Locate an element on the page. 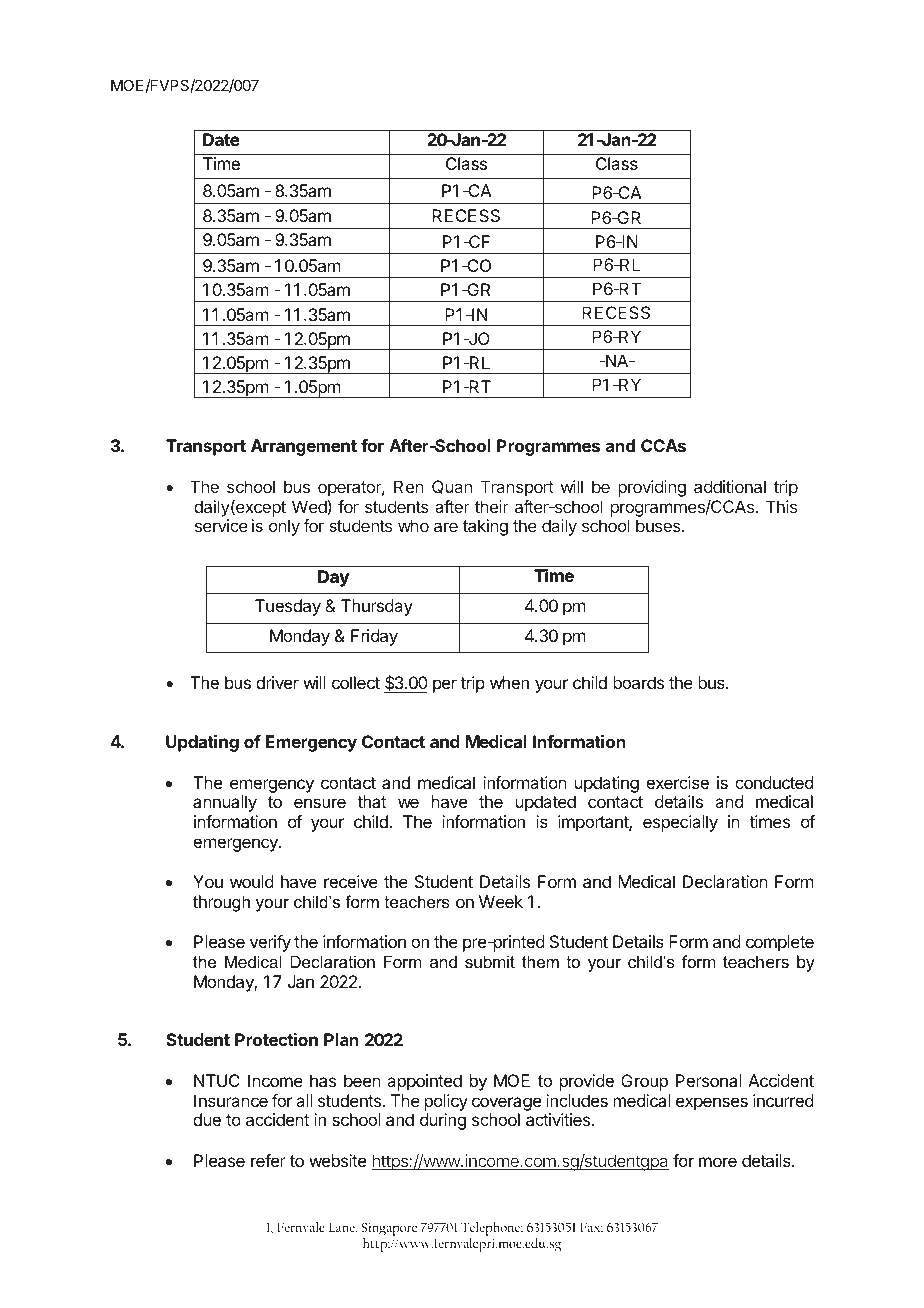  additional is located at coordinates (730, 486).
